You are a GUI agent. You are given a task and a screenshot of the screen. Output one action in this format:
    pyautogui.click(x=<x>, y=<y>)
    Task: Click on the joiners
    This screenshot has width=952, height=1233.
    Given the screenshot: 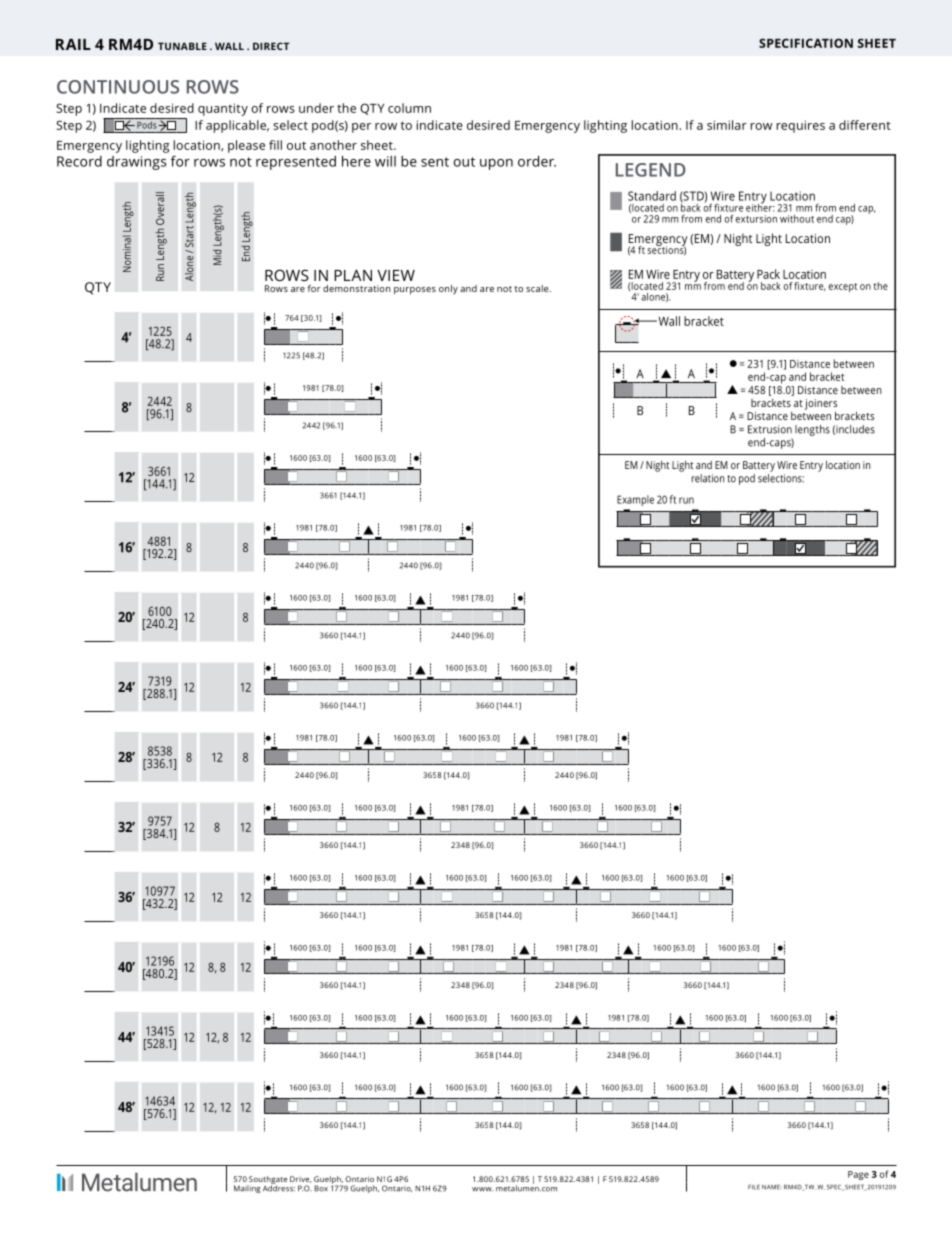 What is the action you would take?
    pyautogui.click(x=821, y=405)
